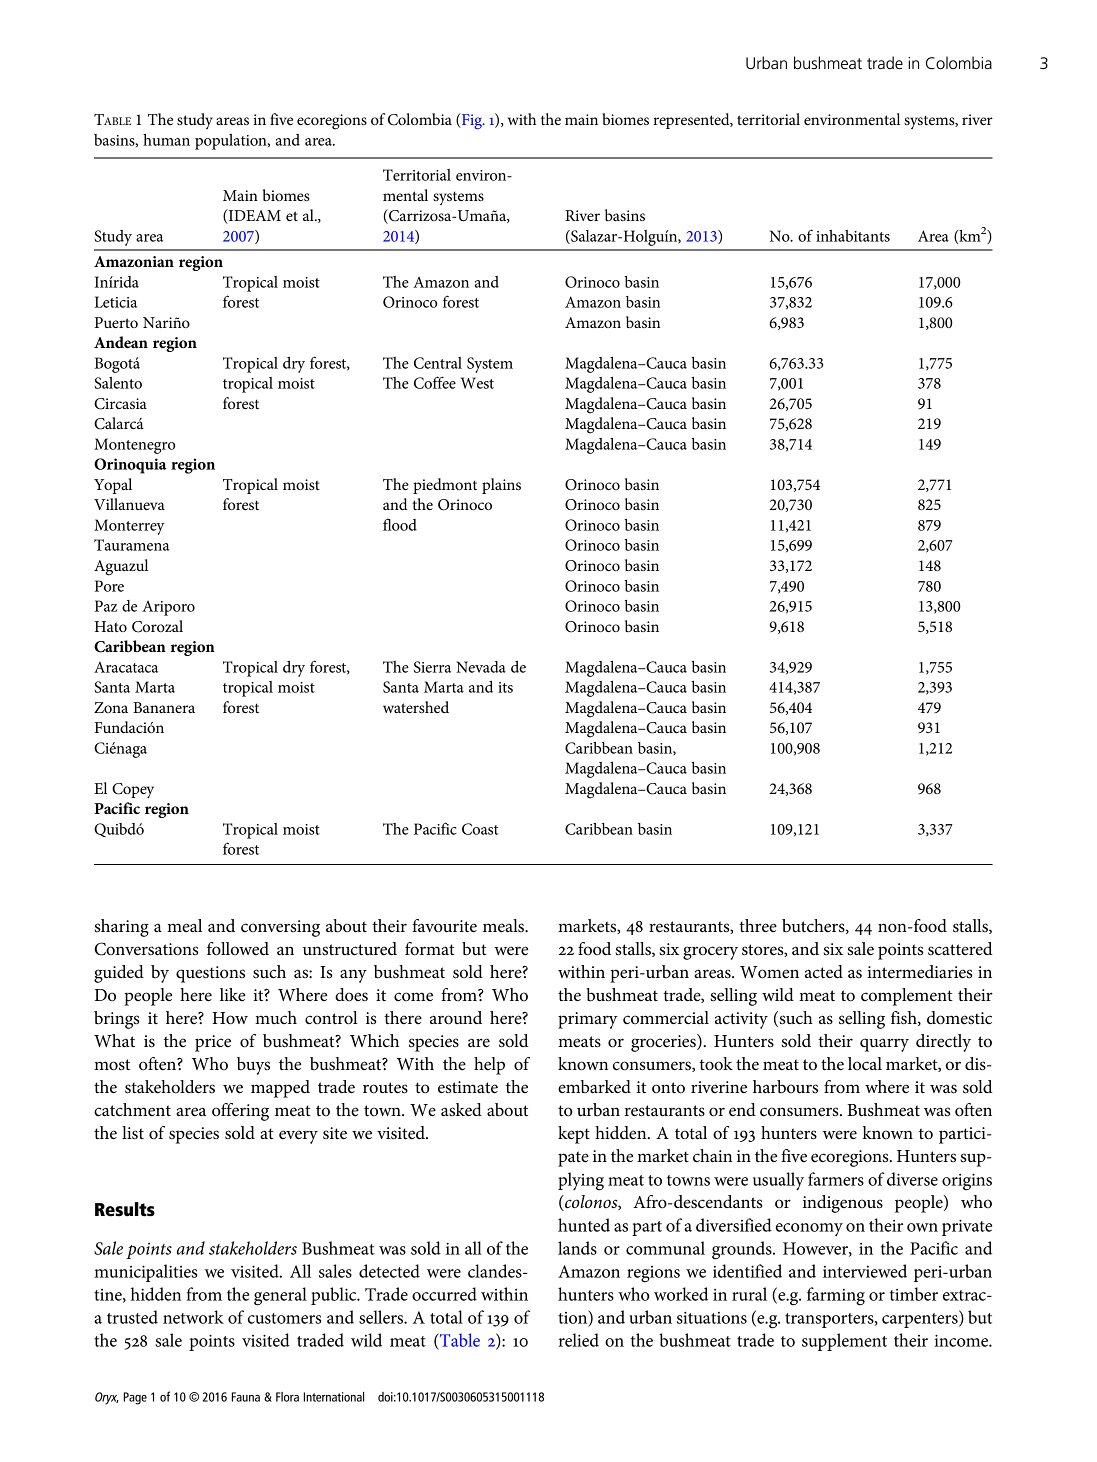 Image resolution: width=1097 pixels, height=1462 pixels. I want to click on inhabitants, so click(853, 236).
